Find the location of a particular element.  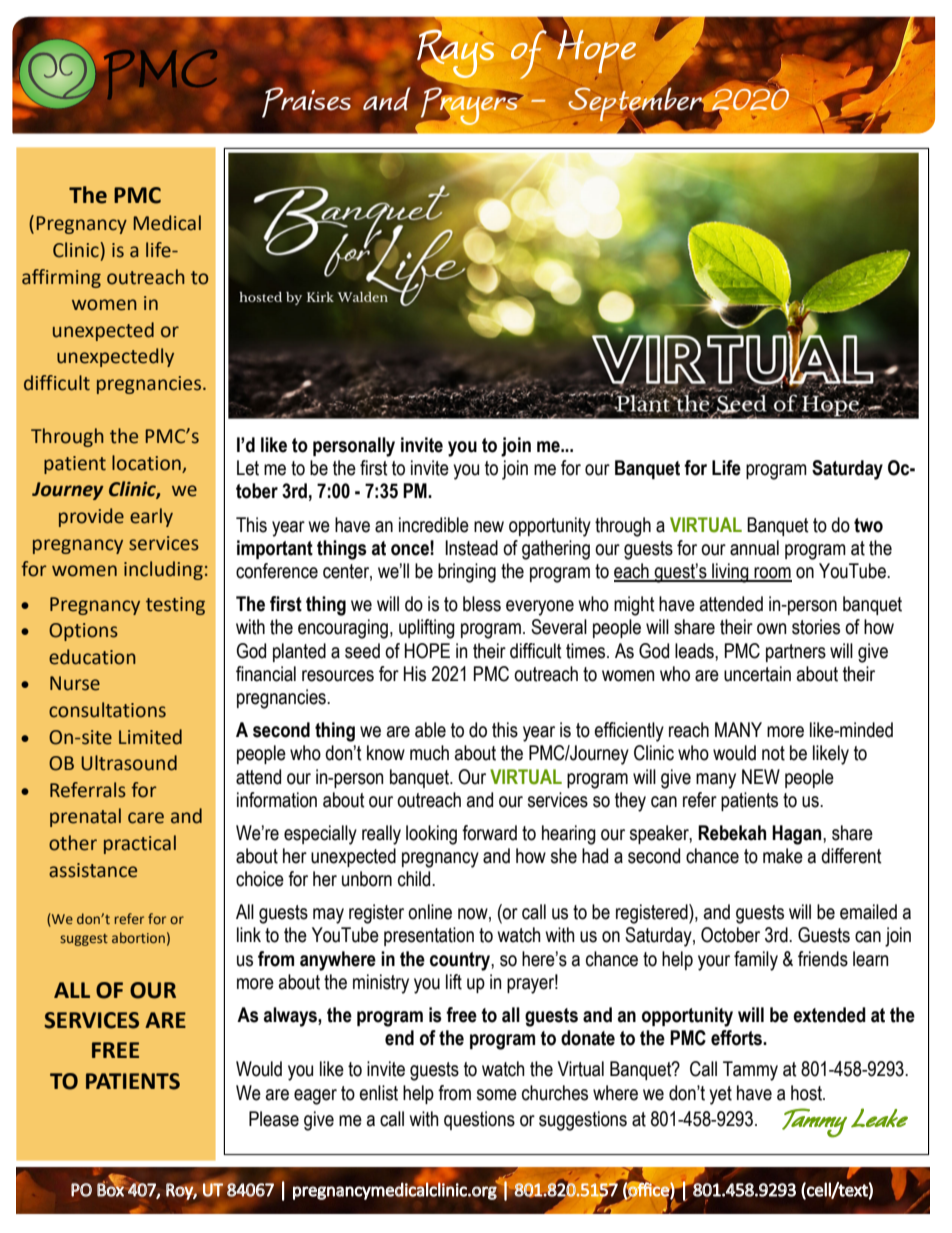

forward is located at coordinates (489, 833).
